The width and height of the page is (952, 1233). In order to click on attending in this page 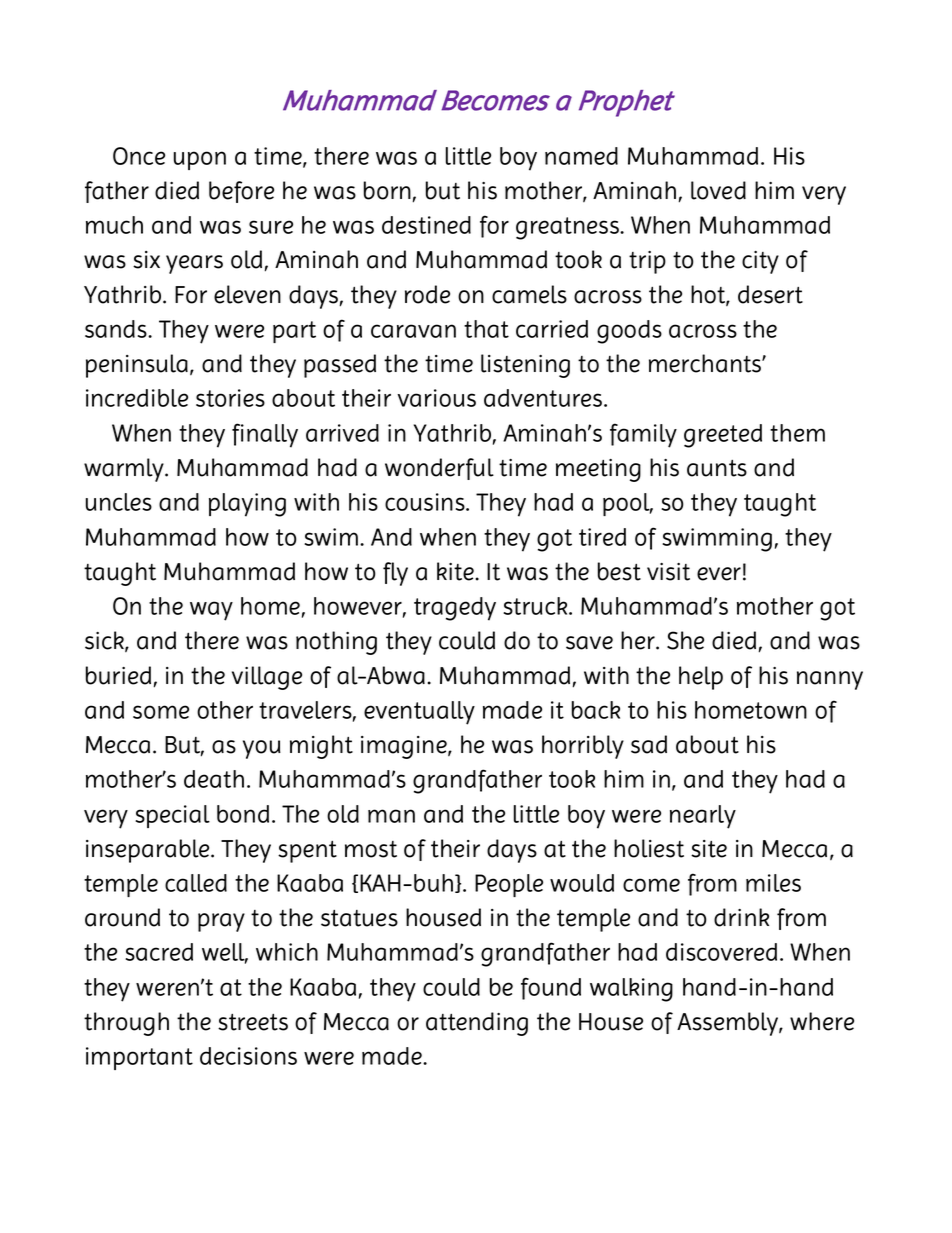, I will do `click(477, 1024)`.
